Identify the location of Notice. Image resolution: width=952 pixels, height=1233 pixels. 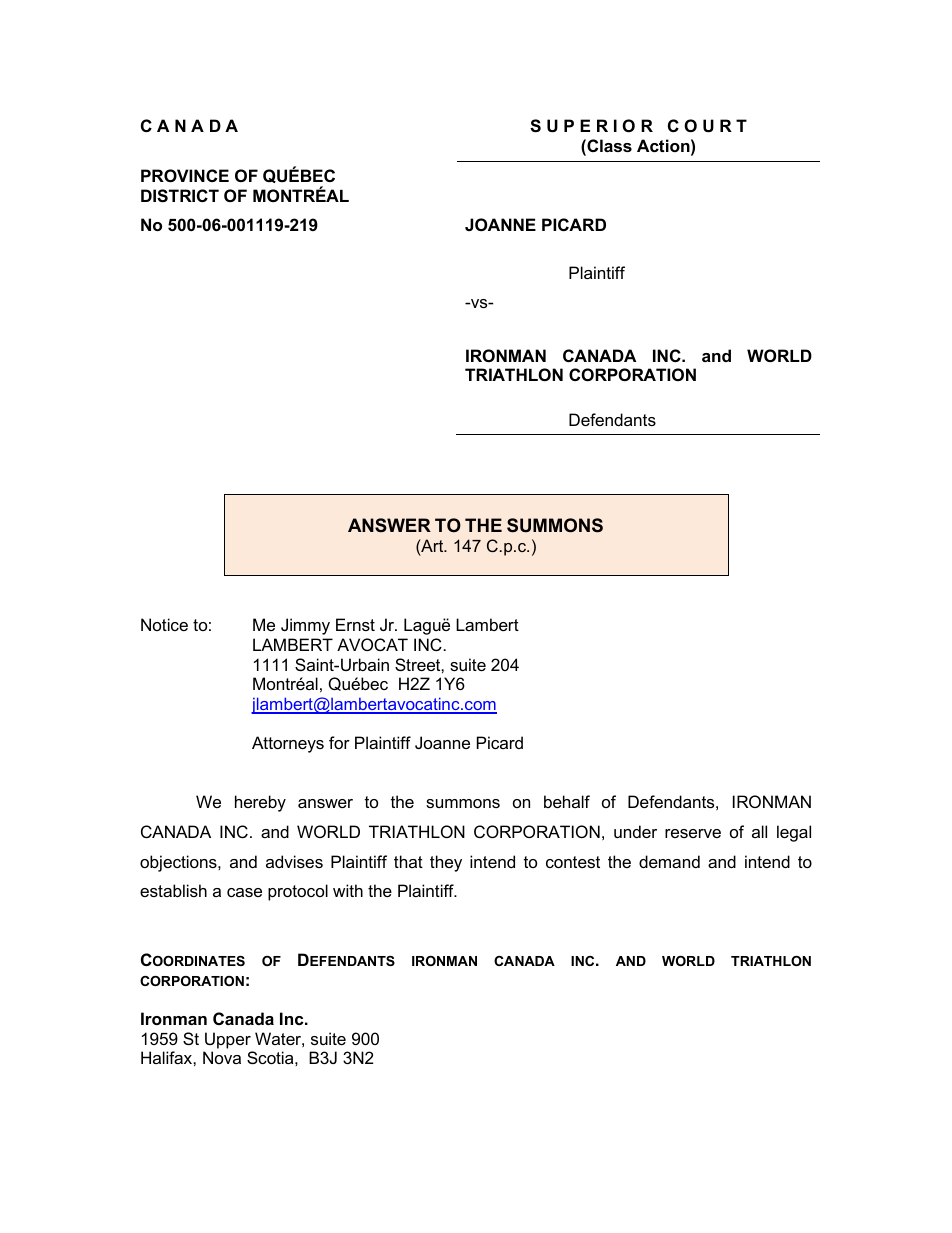
(164, 624).
